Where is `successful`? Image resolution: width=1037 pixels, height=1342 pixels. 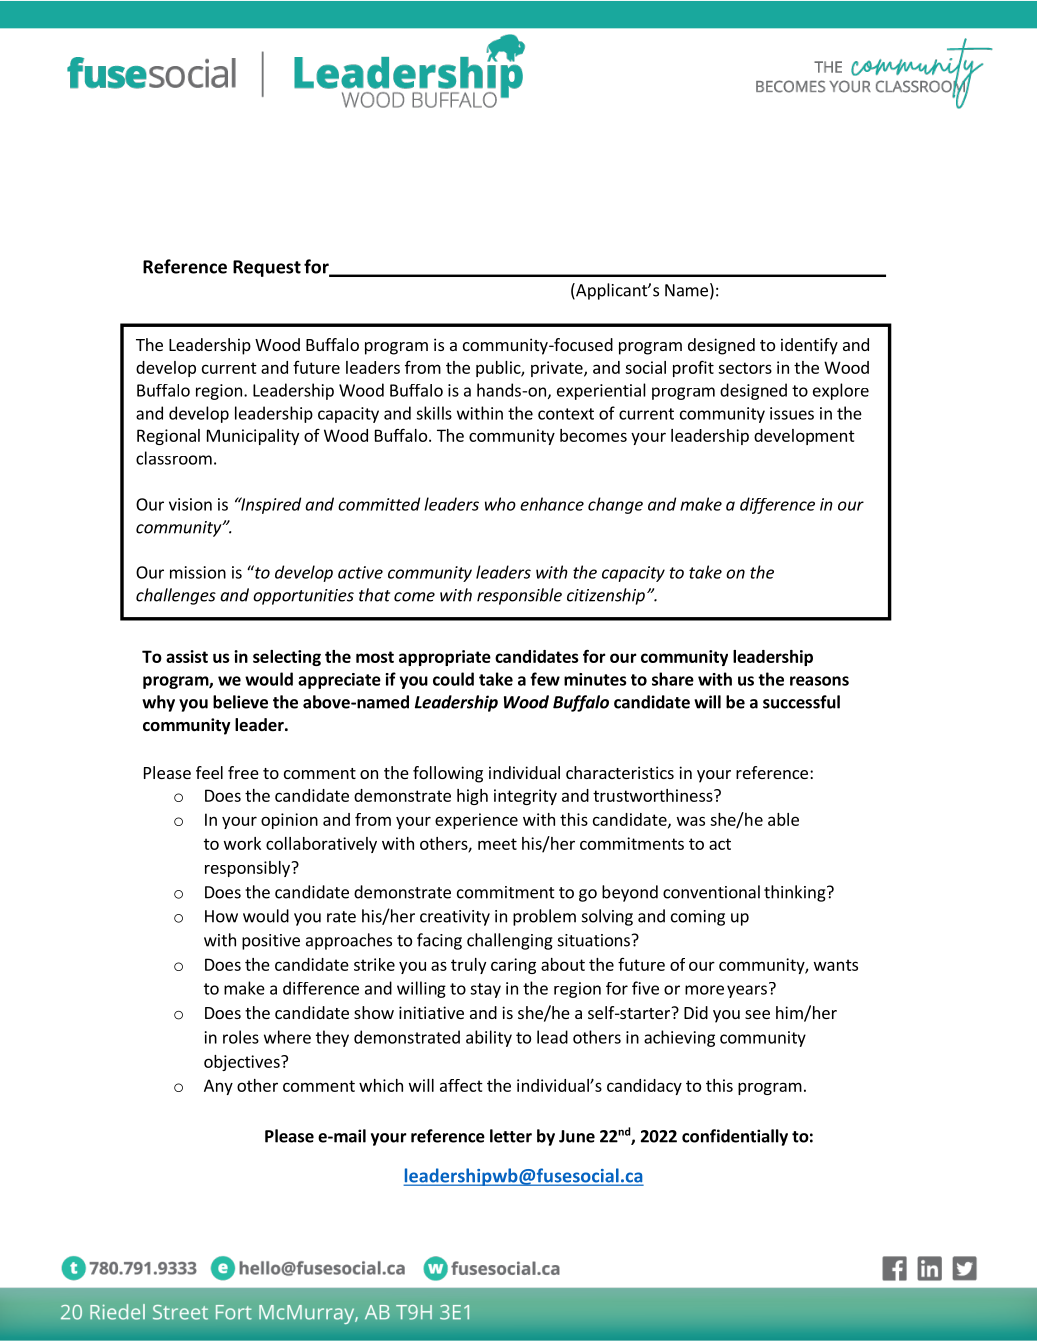 successful is located at coordinates (801, 702).
